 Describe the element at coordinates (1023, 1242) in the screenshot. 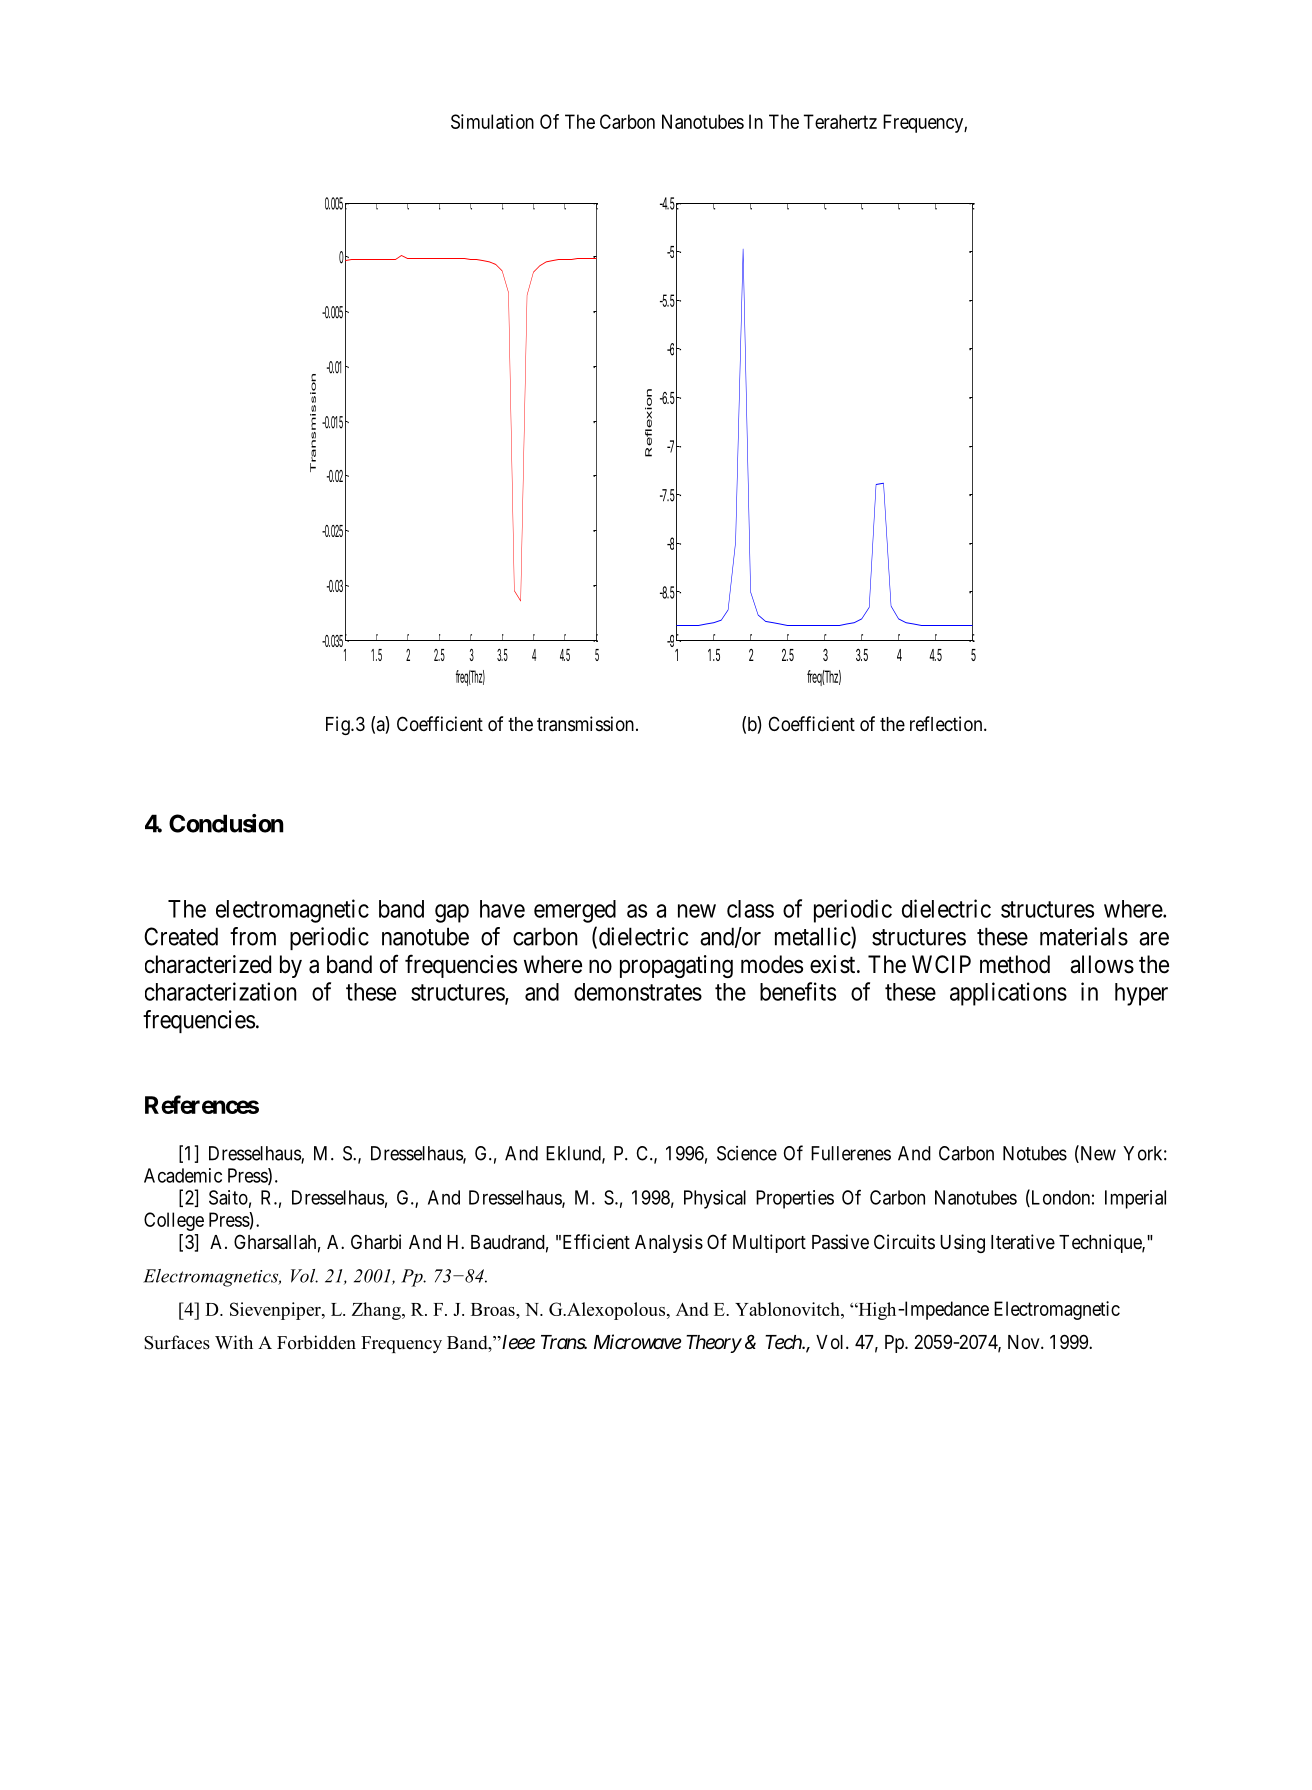

I see `Iterative` at that location.
